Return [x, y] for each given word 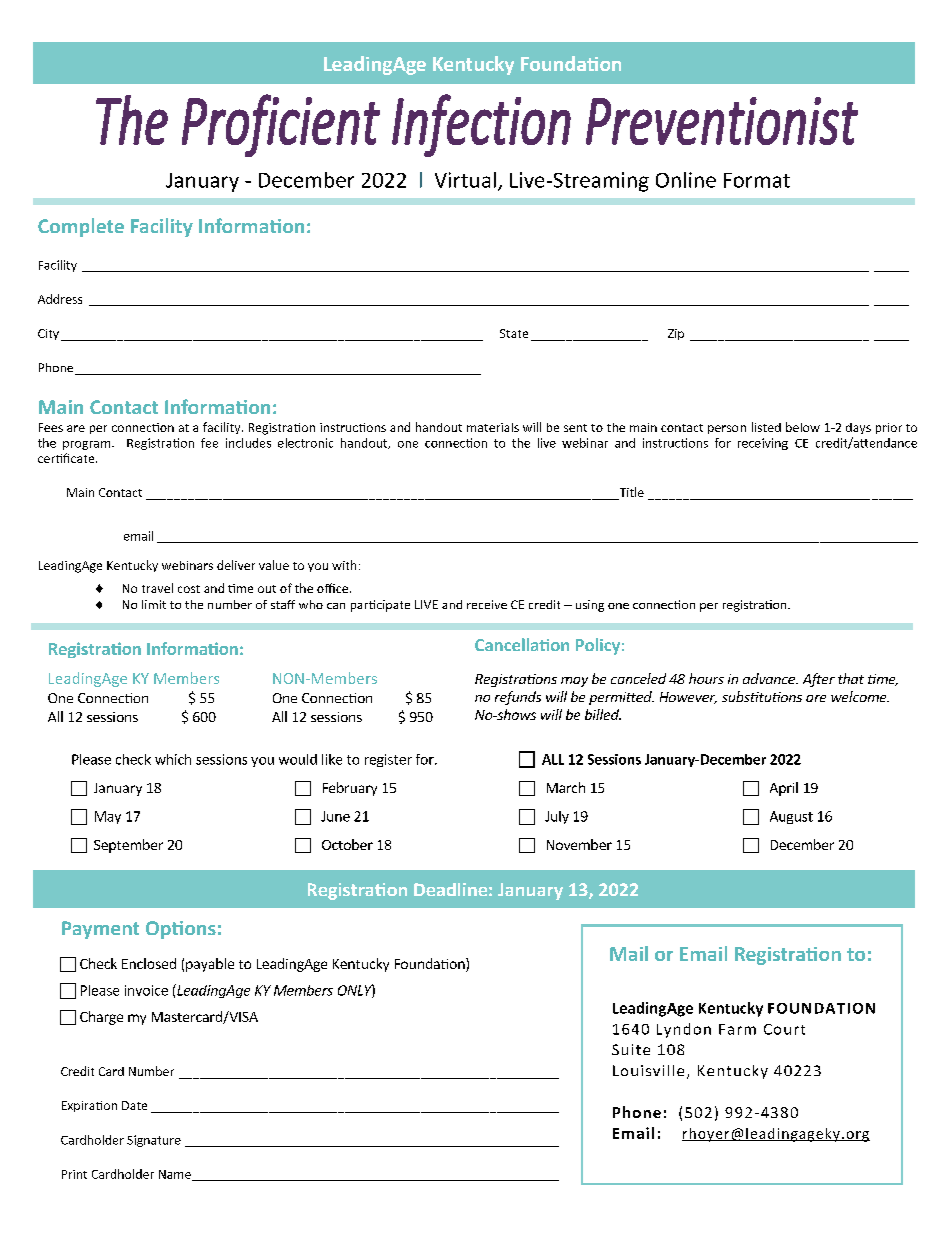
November [579, 844]
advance [770, 678]
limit [154, 604]
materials [493, 427]
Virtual [465, 180]
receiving [763, 444]
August [791, 817]
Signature [154, 1141]
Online [686, 180]
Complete [81, 227]
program [88, 445]
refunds [518, 698]
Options [181, 930]
